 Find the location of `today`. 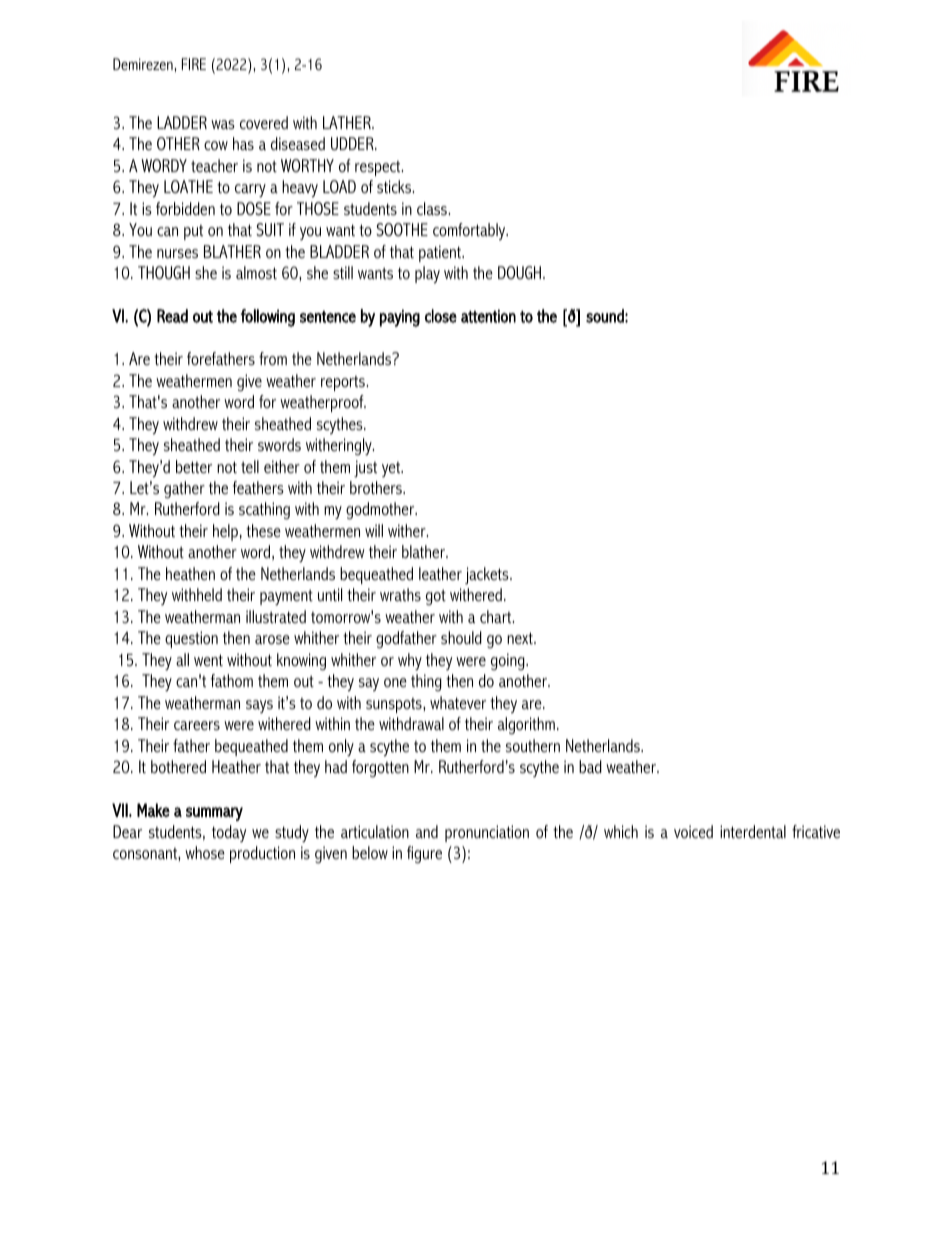

today is located at coordinates (229, 833).
